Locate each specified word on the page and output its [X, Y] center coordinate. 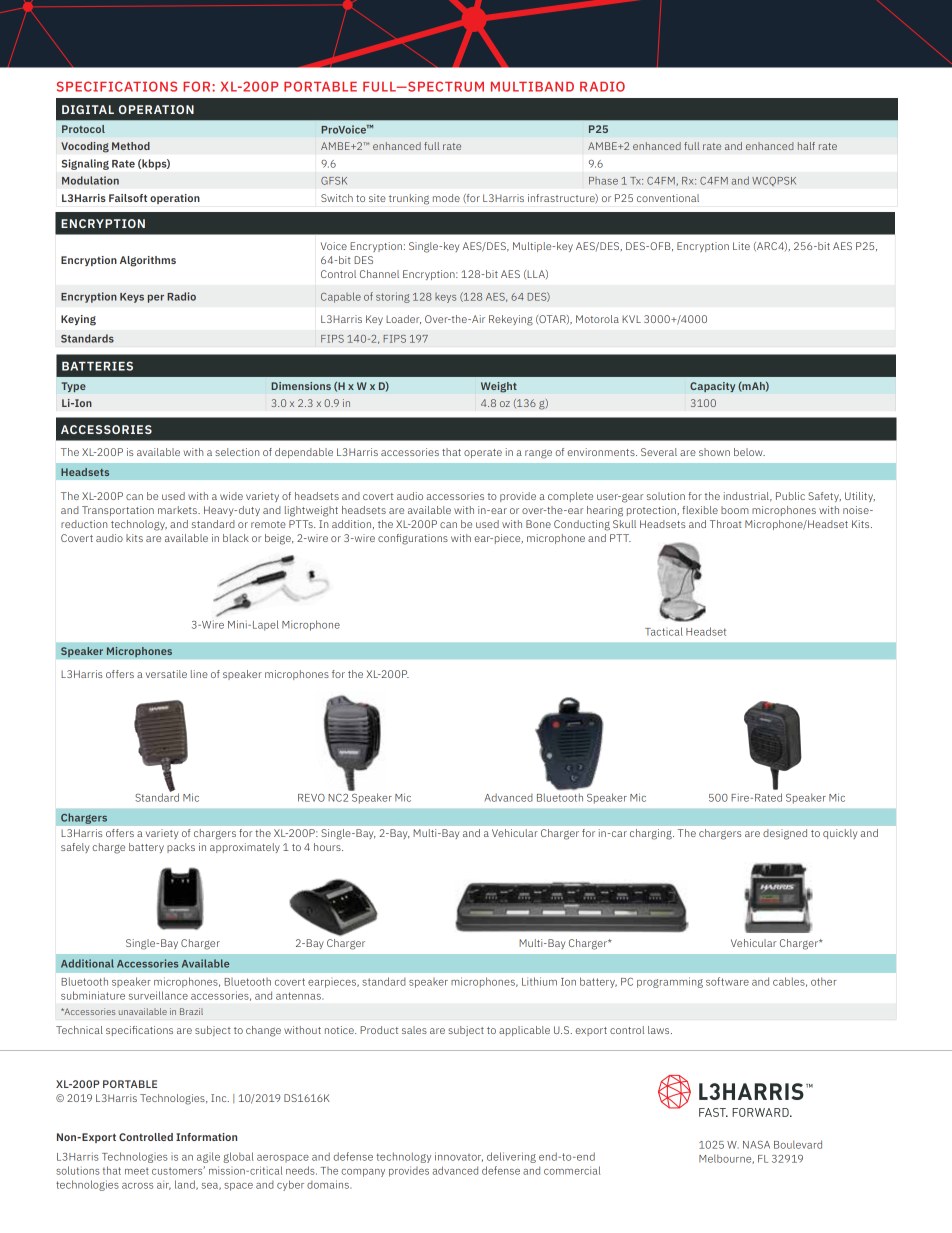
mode [446, 198]
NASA [756, 1145]
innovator [459, 1157]
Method [131, 146]
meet [137, 1171]
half [806, 146]
